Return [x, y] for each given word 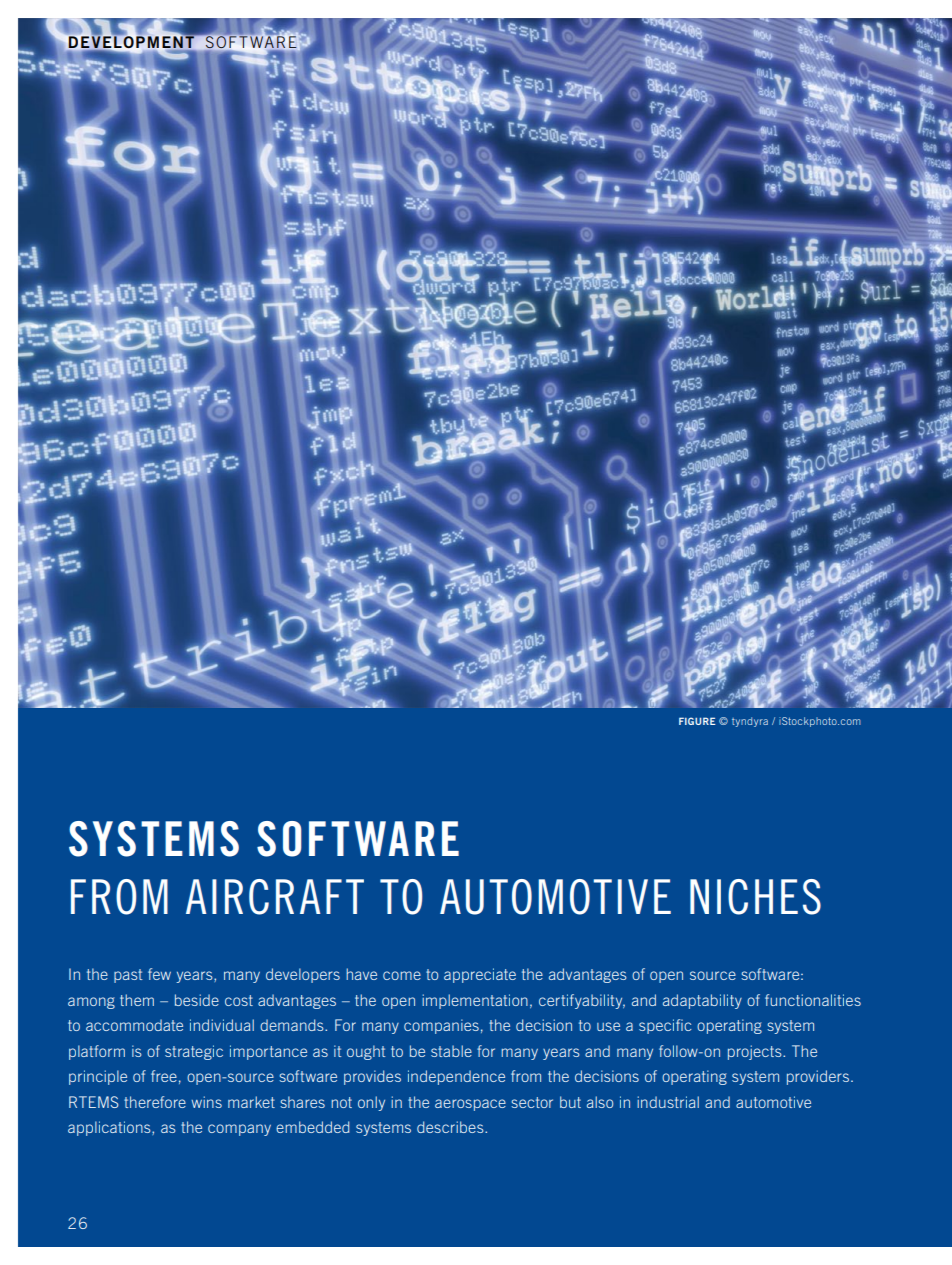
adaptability [702, 1001]
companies [441, 1026]
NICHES [755, 897]
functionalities [813, 1000]
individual [222, 1025]
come [402, 975]
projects [756, 1052]
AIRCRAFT [275, 897]
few [159, 974]
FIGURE [697, 721]
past [128, 976]
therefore [155, 1102]
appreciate [480, 975]
